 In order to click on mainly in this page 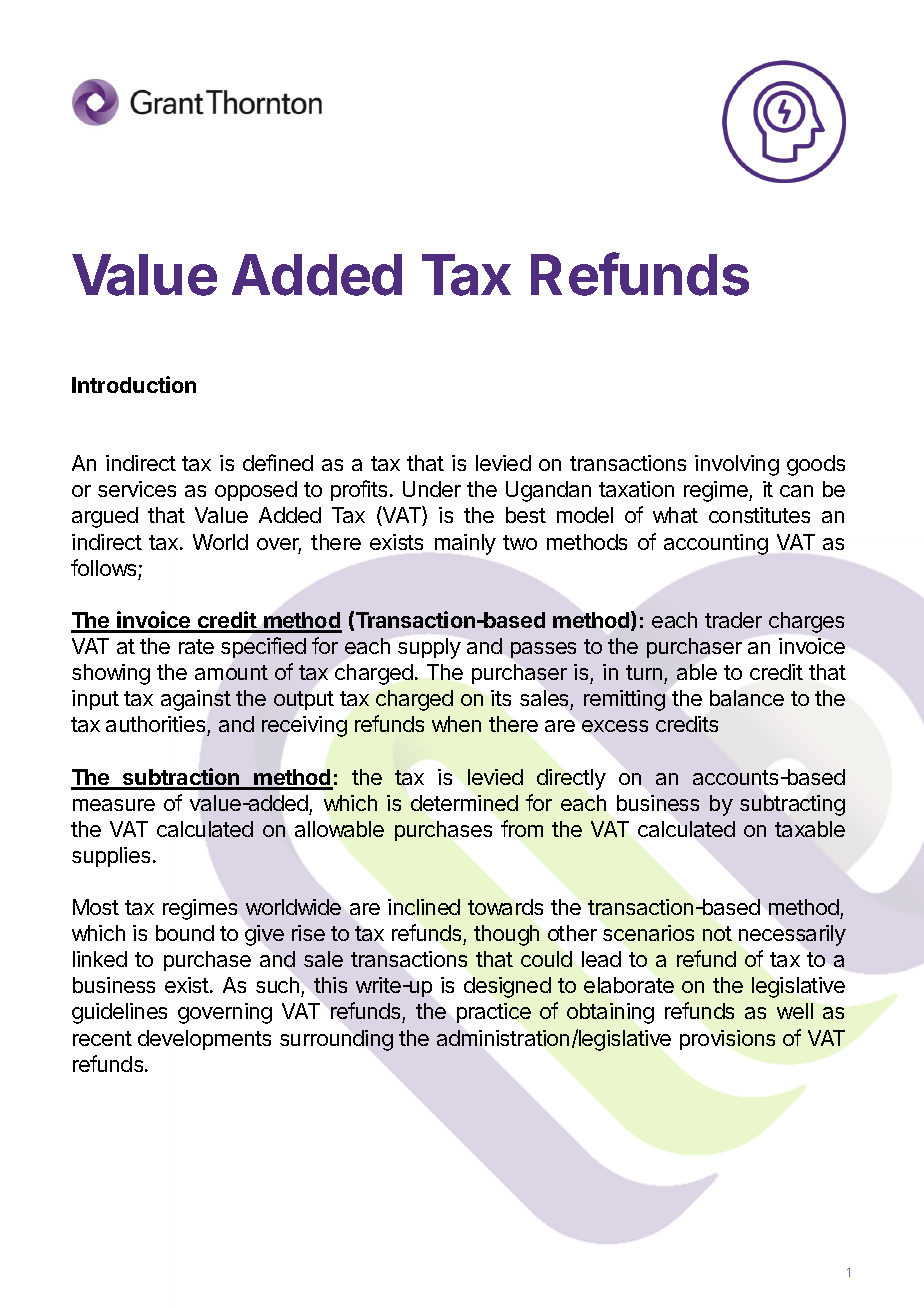, I will do `click(465, 544)`.
